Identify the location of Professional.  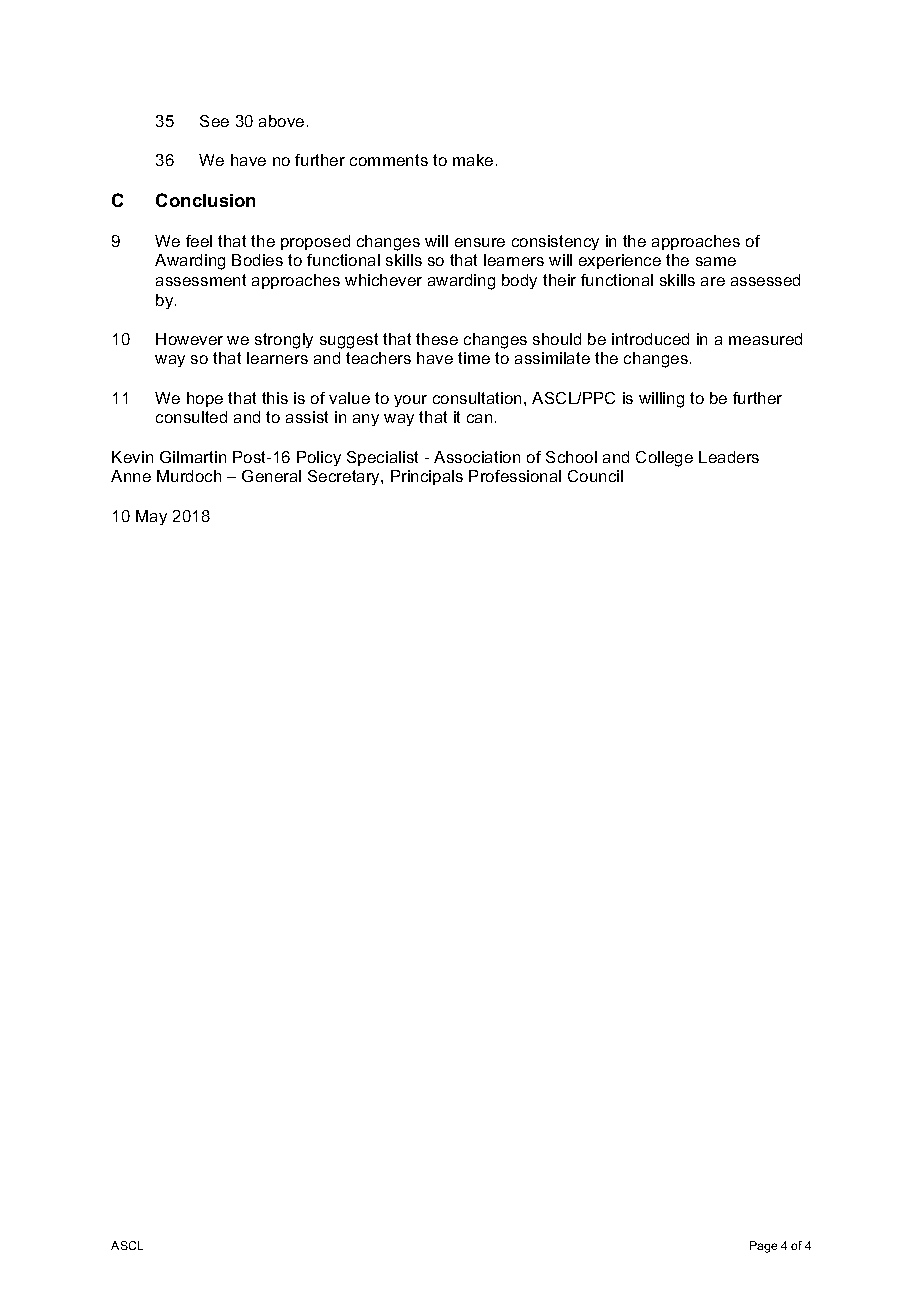
(515, 476).
